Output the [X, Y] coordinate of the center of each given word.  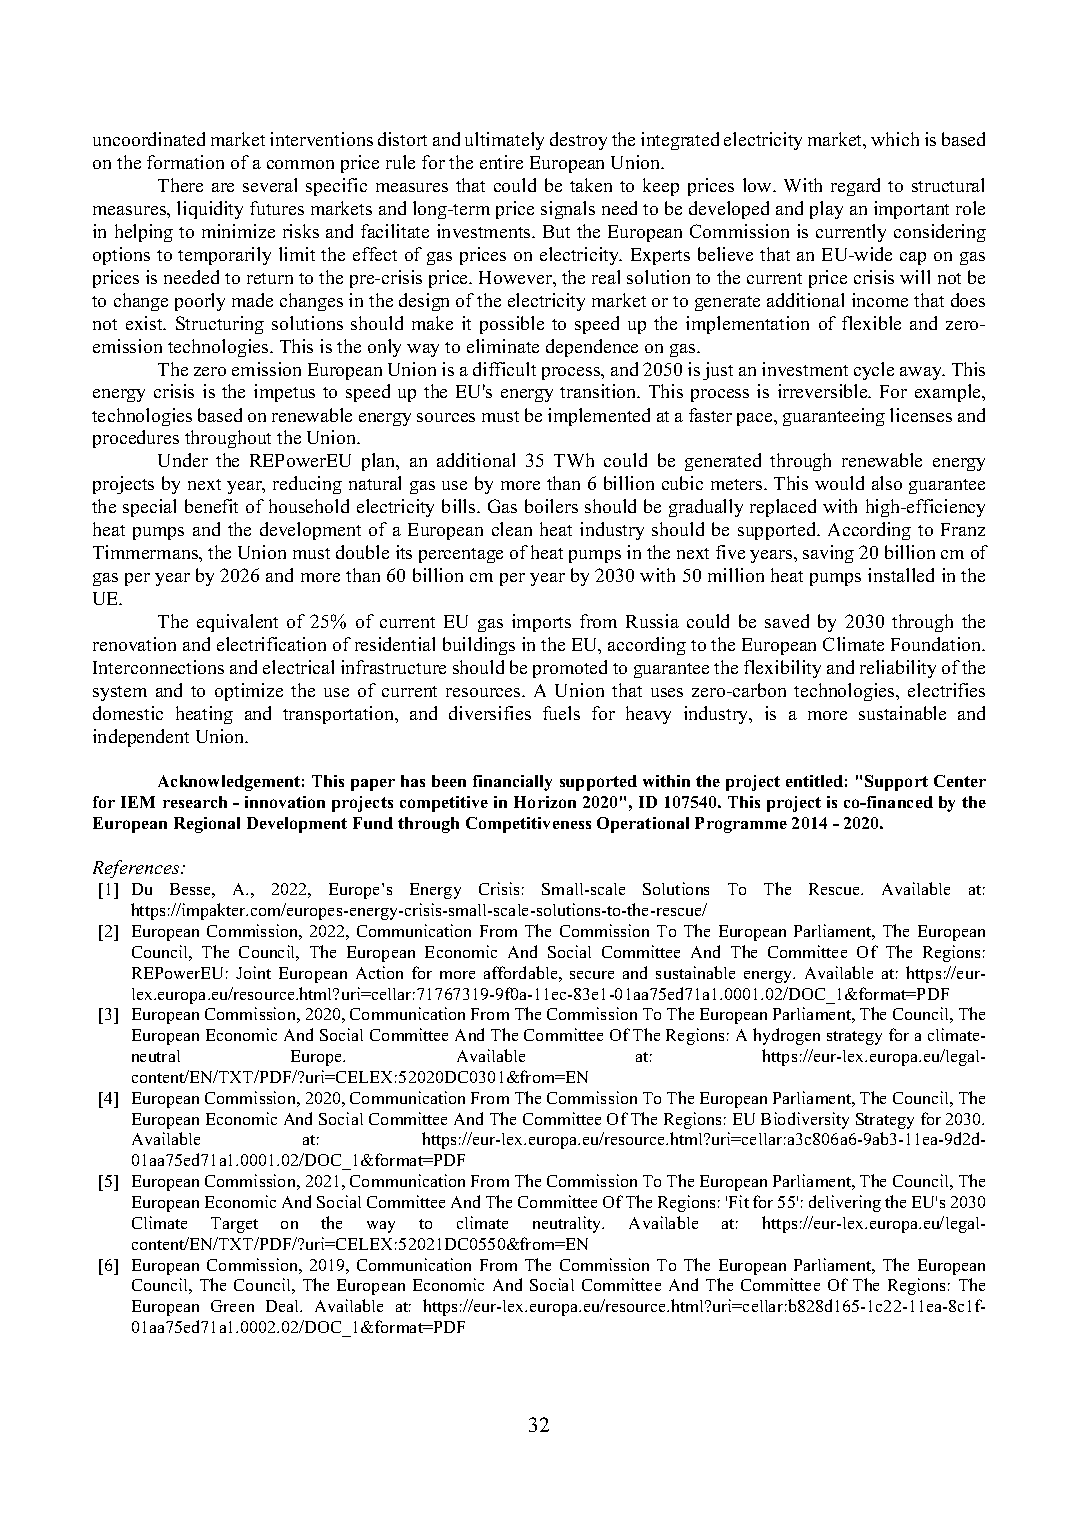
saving [828, 554]
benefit [211, 506]
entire [501, 162]
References [137, 869]
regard [855, 187]
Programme [741, 825]
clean [512, 529]
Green [232, 1306]
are [223, 187]
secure [592, 975]
